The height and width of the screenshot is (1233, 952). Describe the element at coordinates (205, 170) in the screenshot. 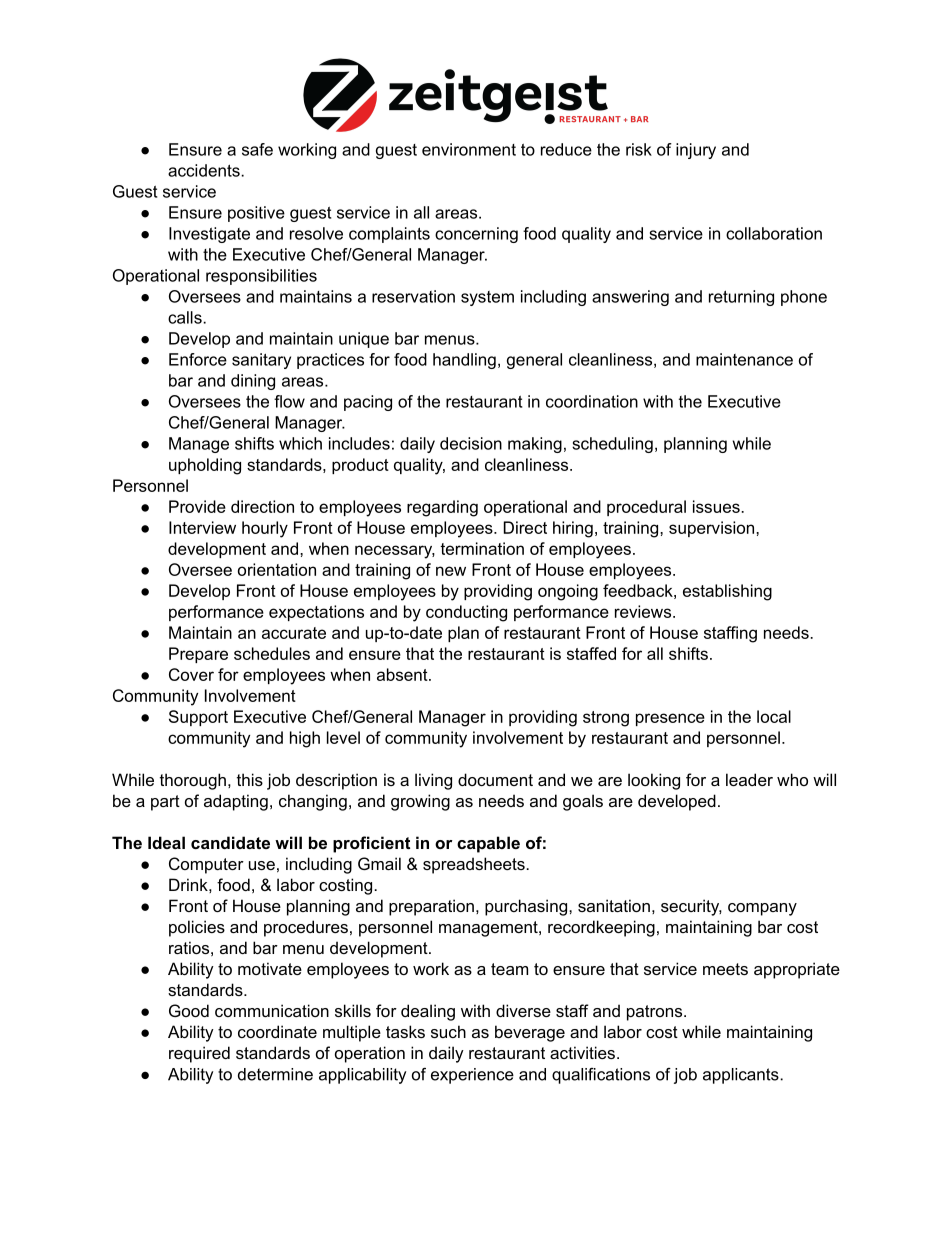

I see `accidents` at that location.
